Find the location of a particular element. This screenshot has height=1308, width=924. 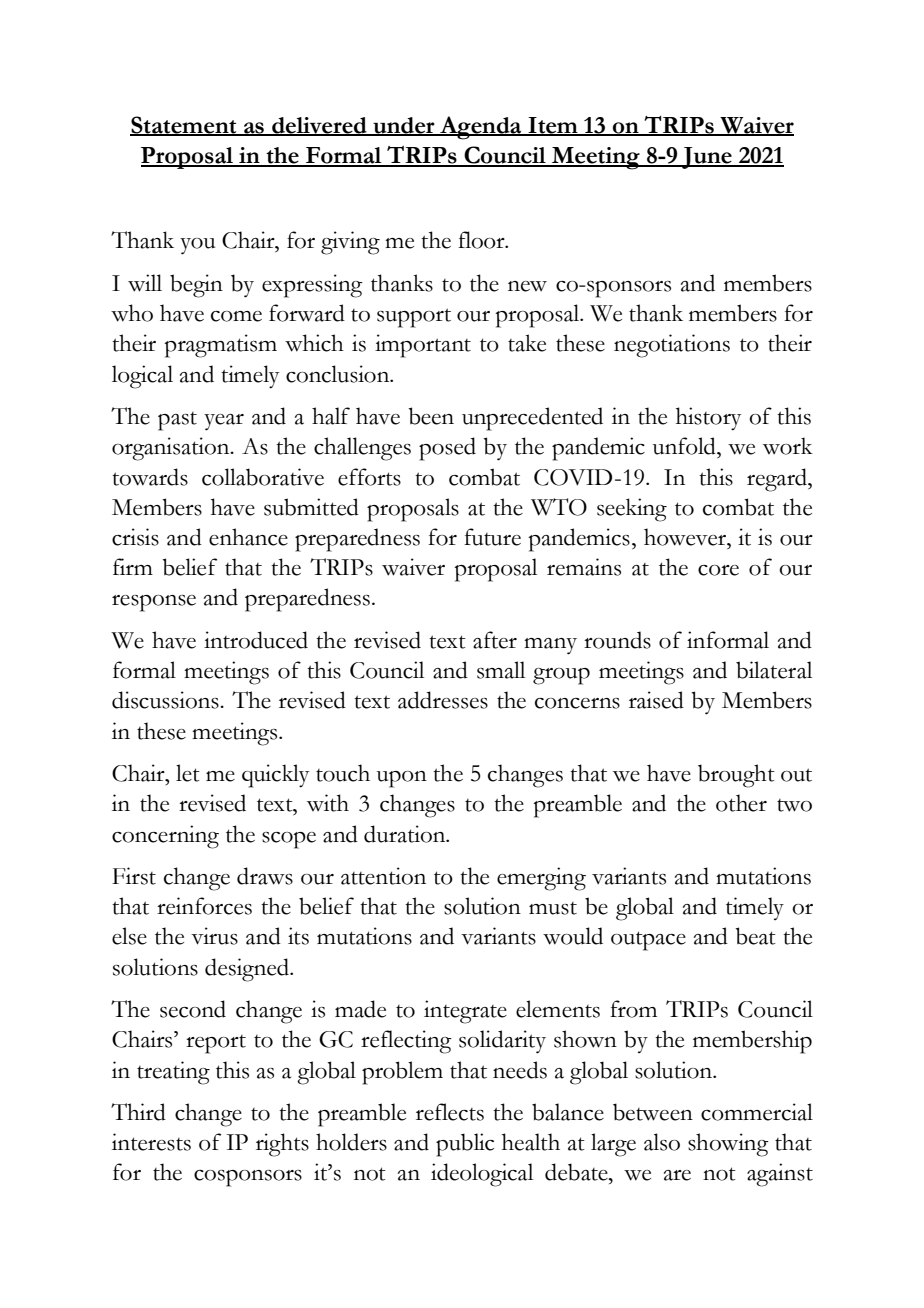

June is located at coordinates (707, 158).
